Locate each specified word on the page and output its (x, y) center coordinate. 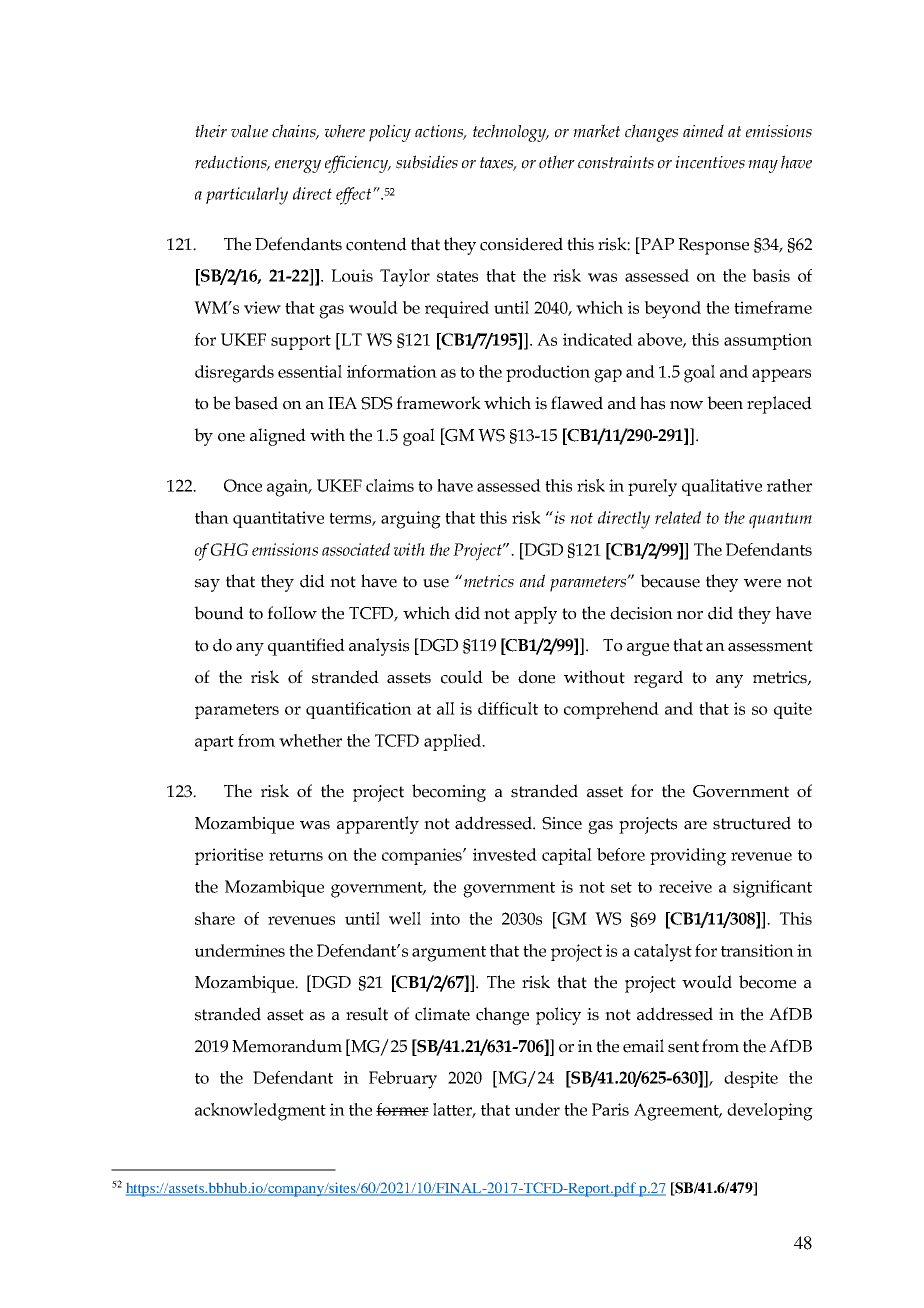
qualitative (722, 487)
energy (298, 166)
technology (511, 133)
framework (438, 403)
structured (752, 823)
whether (310, 740)
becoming (449, 793)
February (403, 1080)
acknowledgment (260, 1112)
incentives (710, 162)
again (289, 488)
